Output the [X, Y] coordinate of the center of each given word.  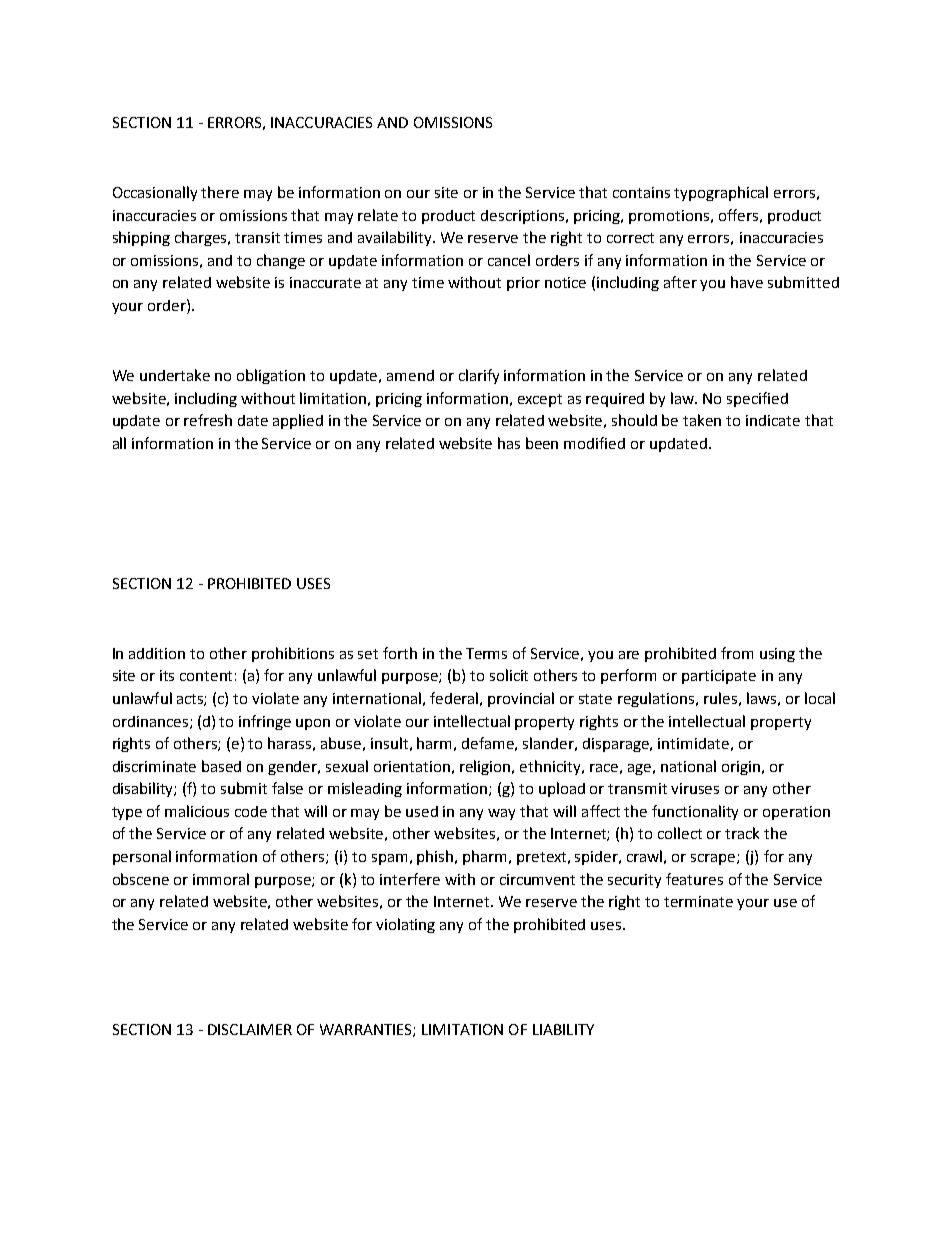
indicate [773, 420]
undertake [175, 375]
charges [202, 238]
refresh [208, 420]
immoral [221, 879]
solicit [509, 675]
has [509, 443]
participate [719, 677]
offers [738, 215]
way [501, 814]
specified [757, 399]
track [742, 833]
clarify [479, 376]
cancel [509, 260]
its [167, 675]
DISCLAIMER [250, 1029]
